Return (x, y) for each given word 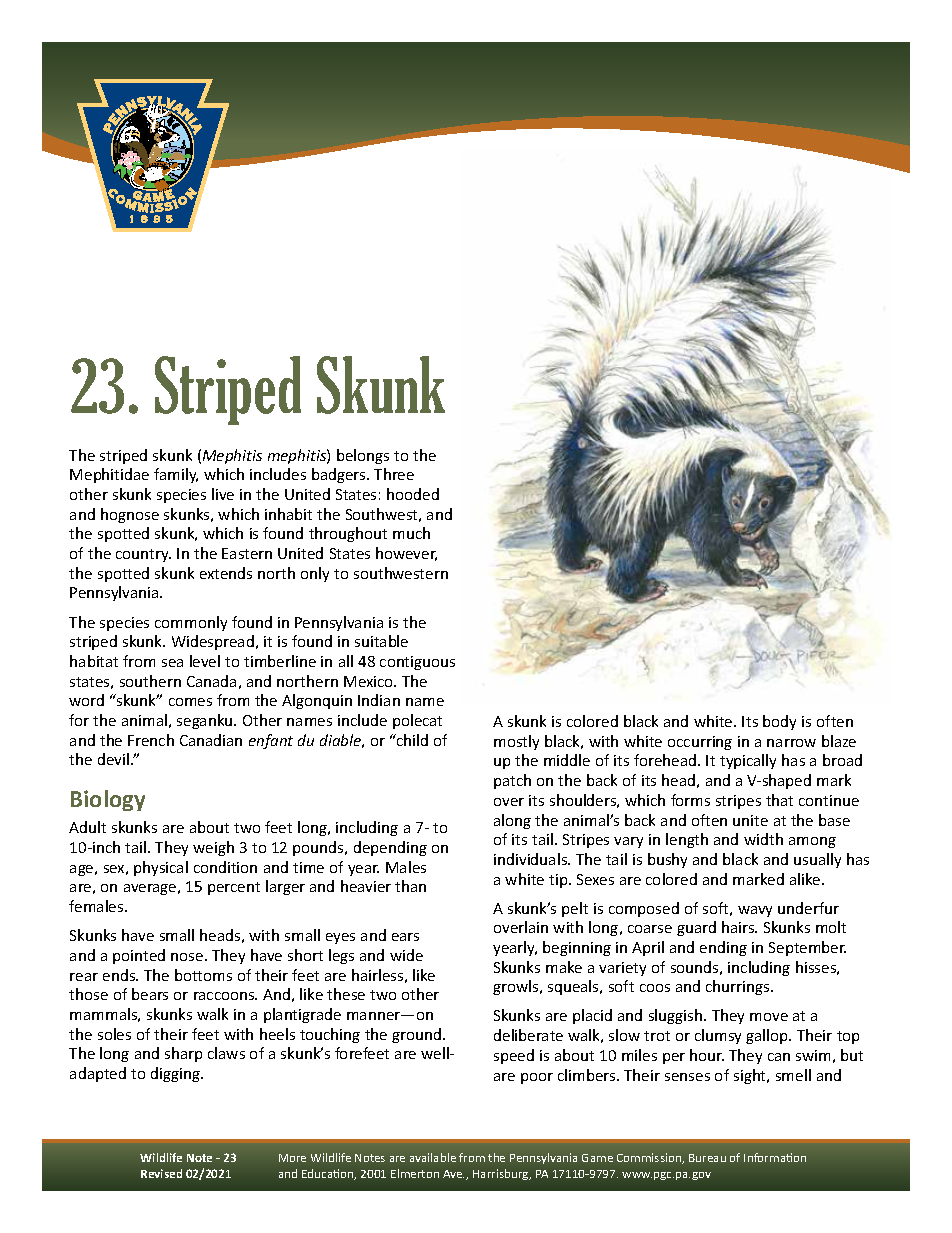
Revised (161, 1173)
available (433, 1157)
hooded (413, 494)
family (176, 475)
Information (775, 1157)
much (411, 533)
